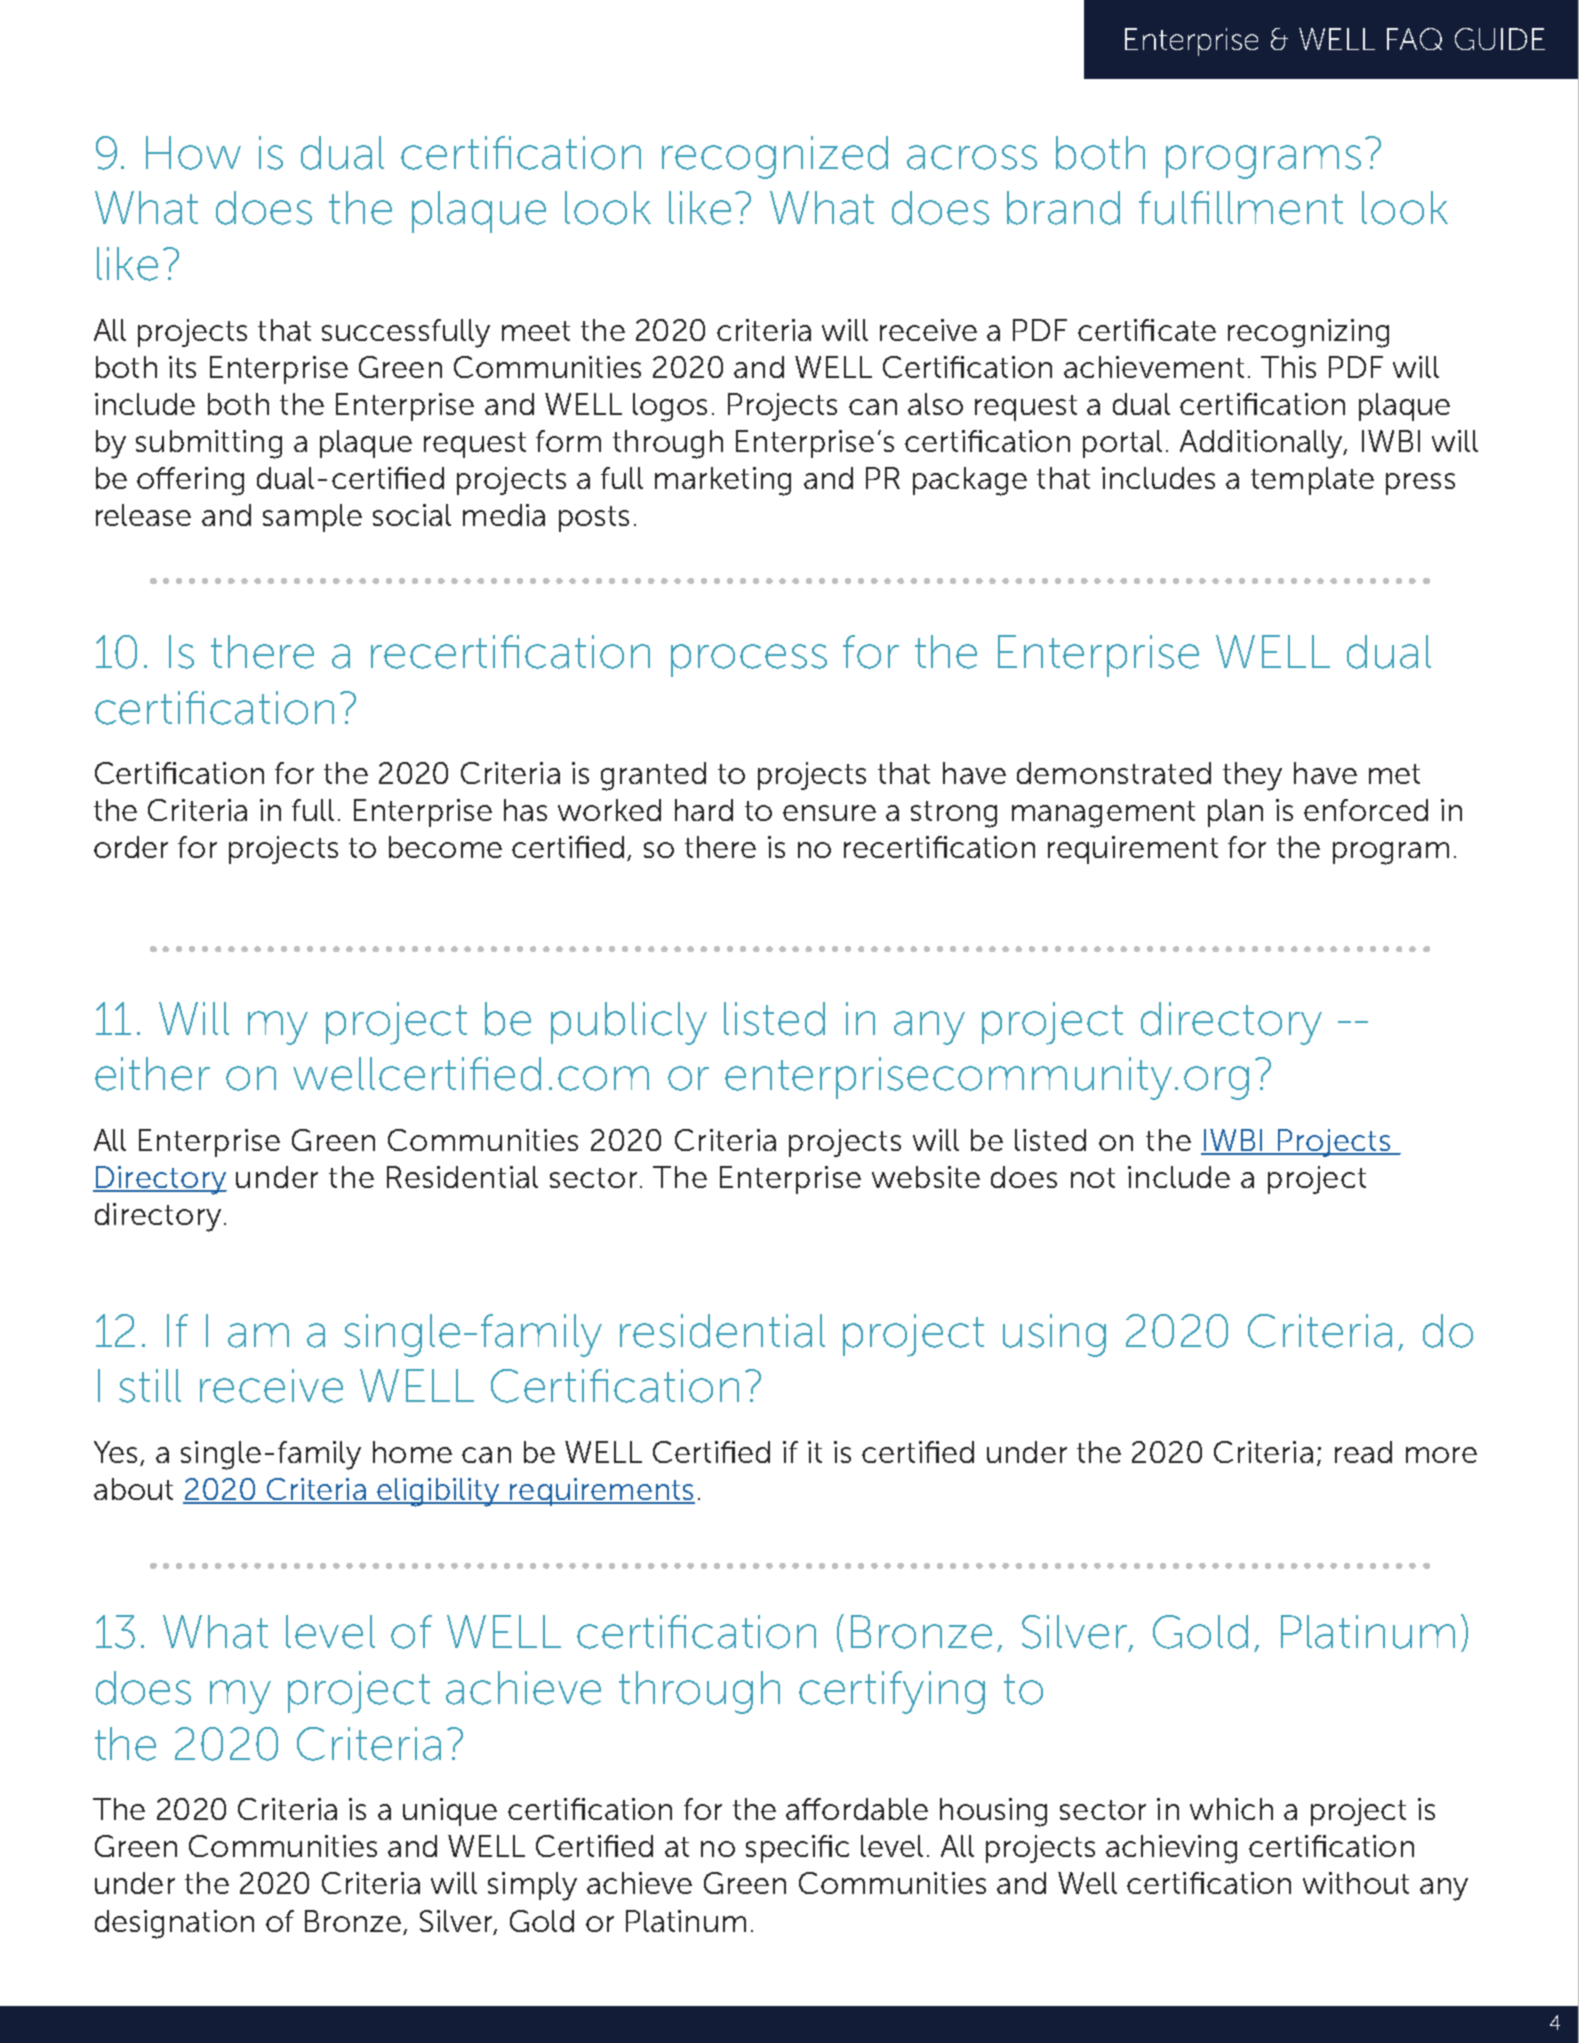 The width and height of the page is (1579, 2043). Describe the element at coordinates (1366, 810) in the page. I see `enforced` at that location.
